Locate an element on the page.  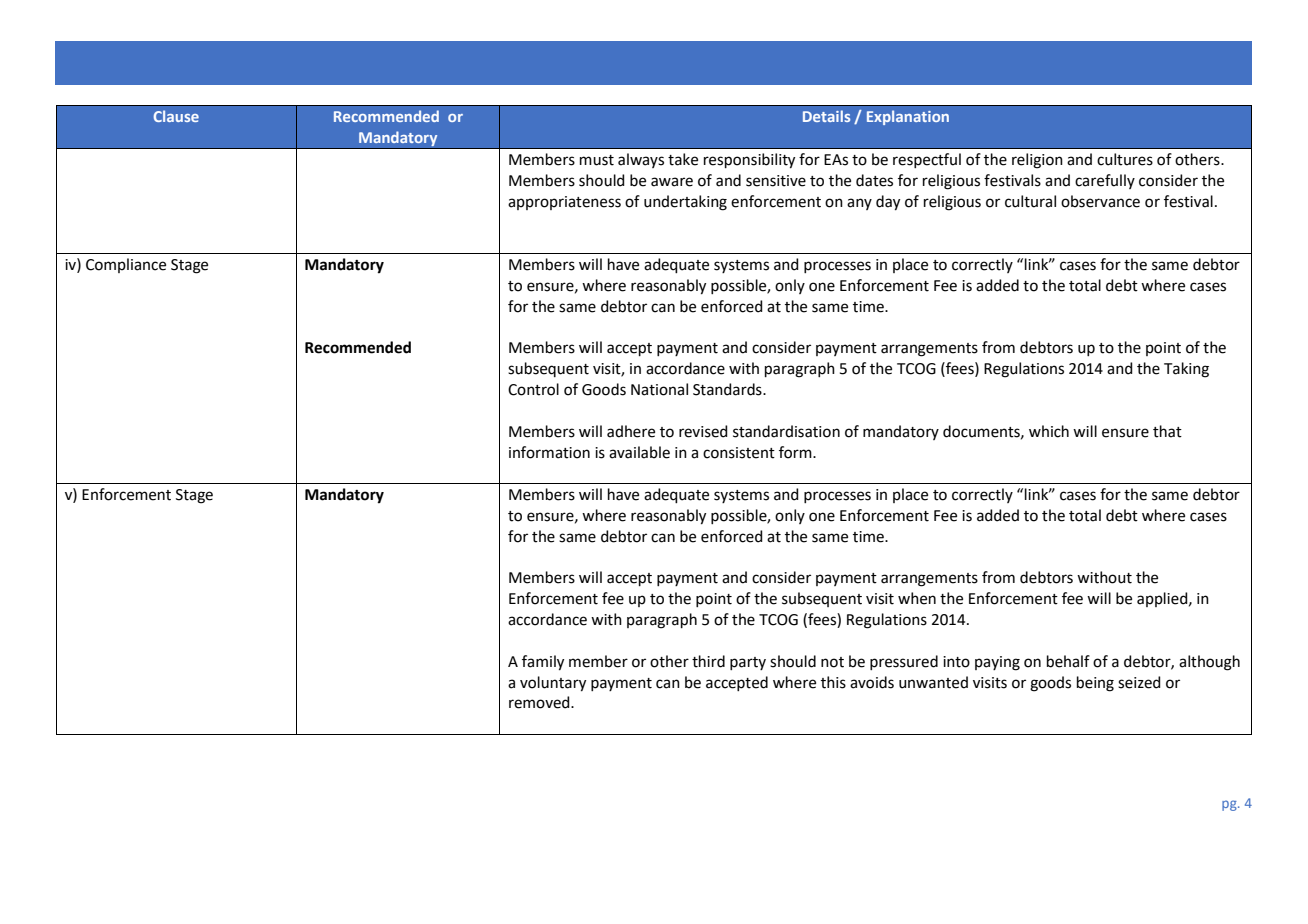
being is located at coordinates (1095, 684).
